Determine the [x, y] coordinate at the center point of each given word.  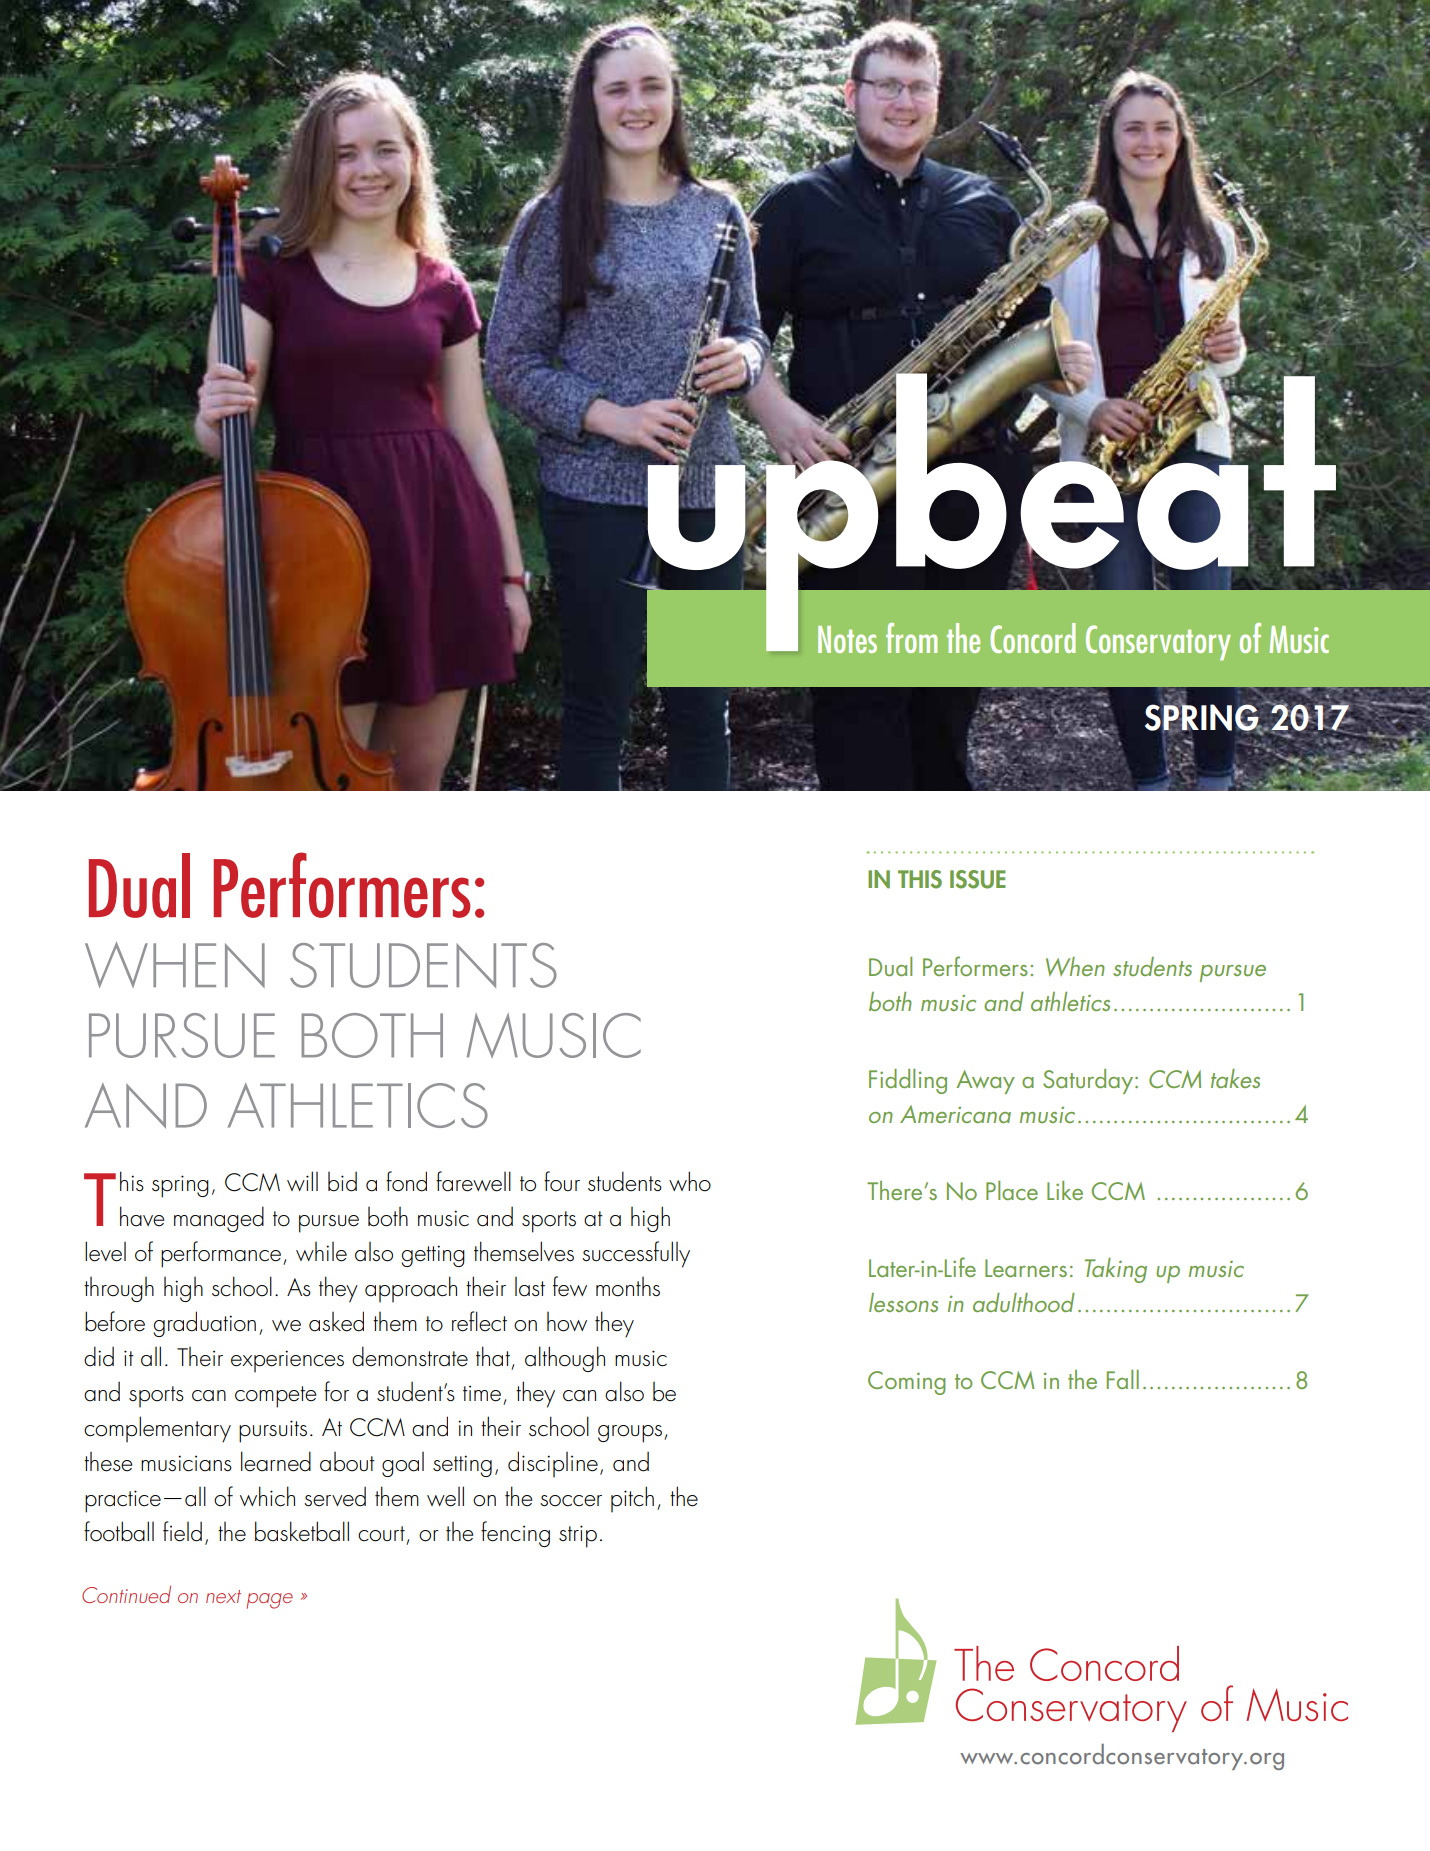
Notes [847, 639]
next [223, 1596]
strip [578, 1536]
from [911, 638]
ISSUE [978, 879]
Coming [907, 1383]
